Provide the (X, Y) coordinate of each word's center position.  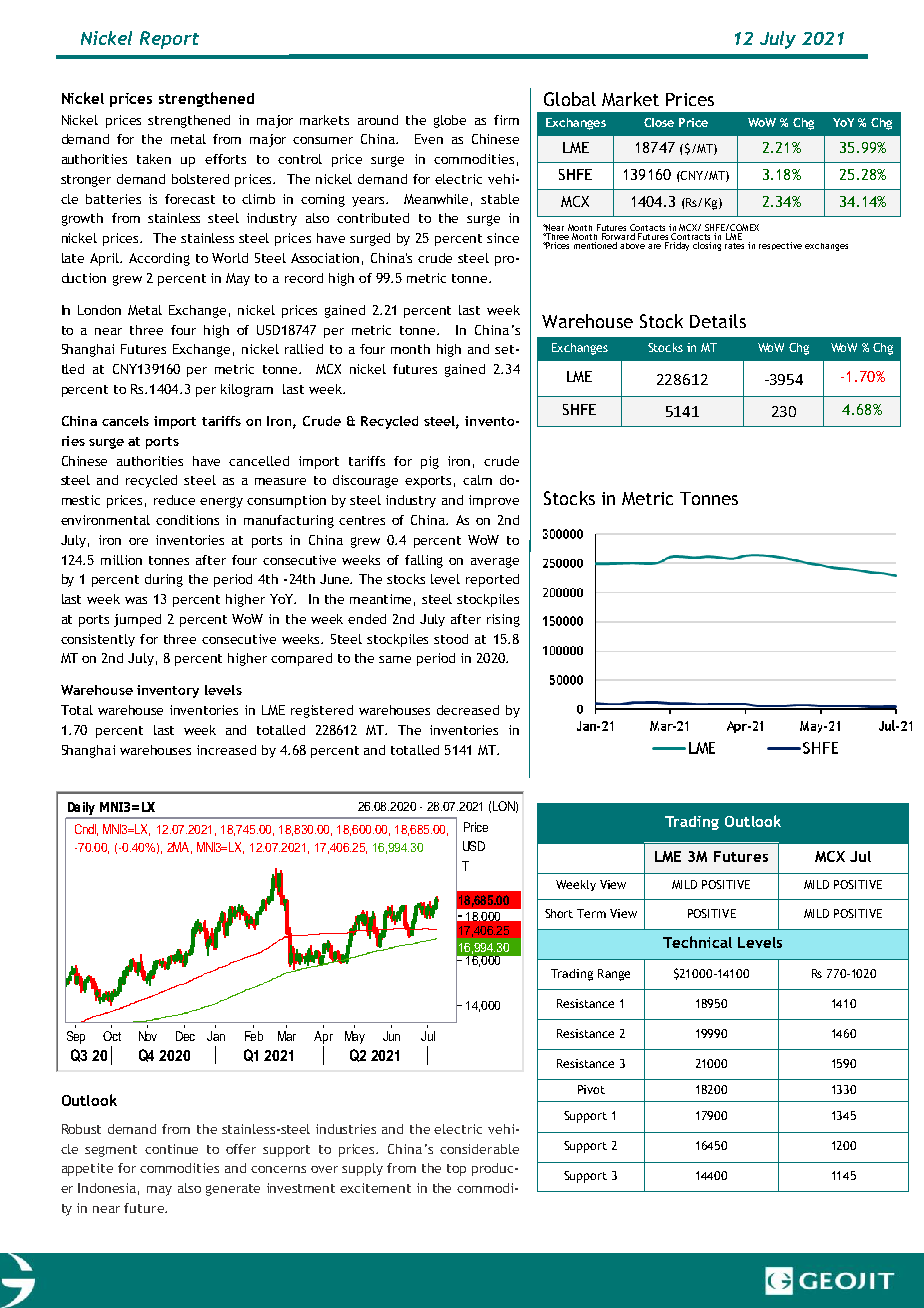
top (456, 1170)
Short (559, 913)
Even (429, 139)
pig (430, 462)
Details (718, 321)
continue (171, 1149)
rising (503, 620)
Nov (148, 1036)
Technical (697, 942)
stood (451, 639)
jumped (137, 620)
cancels (125, 421)
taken (154, 159)
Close (659, 122)
